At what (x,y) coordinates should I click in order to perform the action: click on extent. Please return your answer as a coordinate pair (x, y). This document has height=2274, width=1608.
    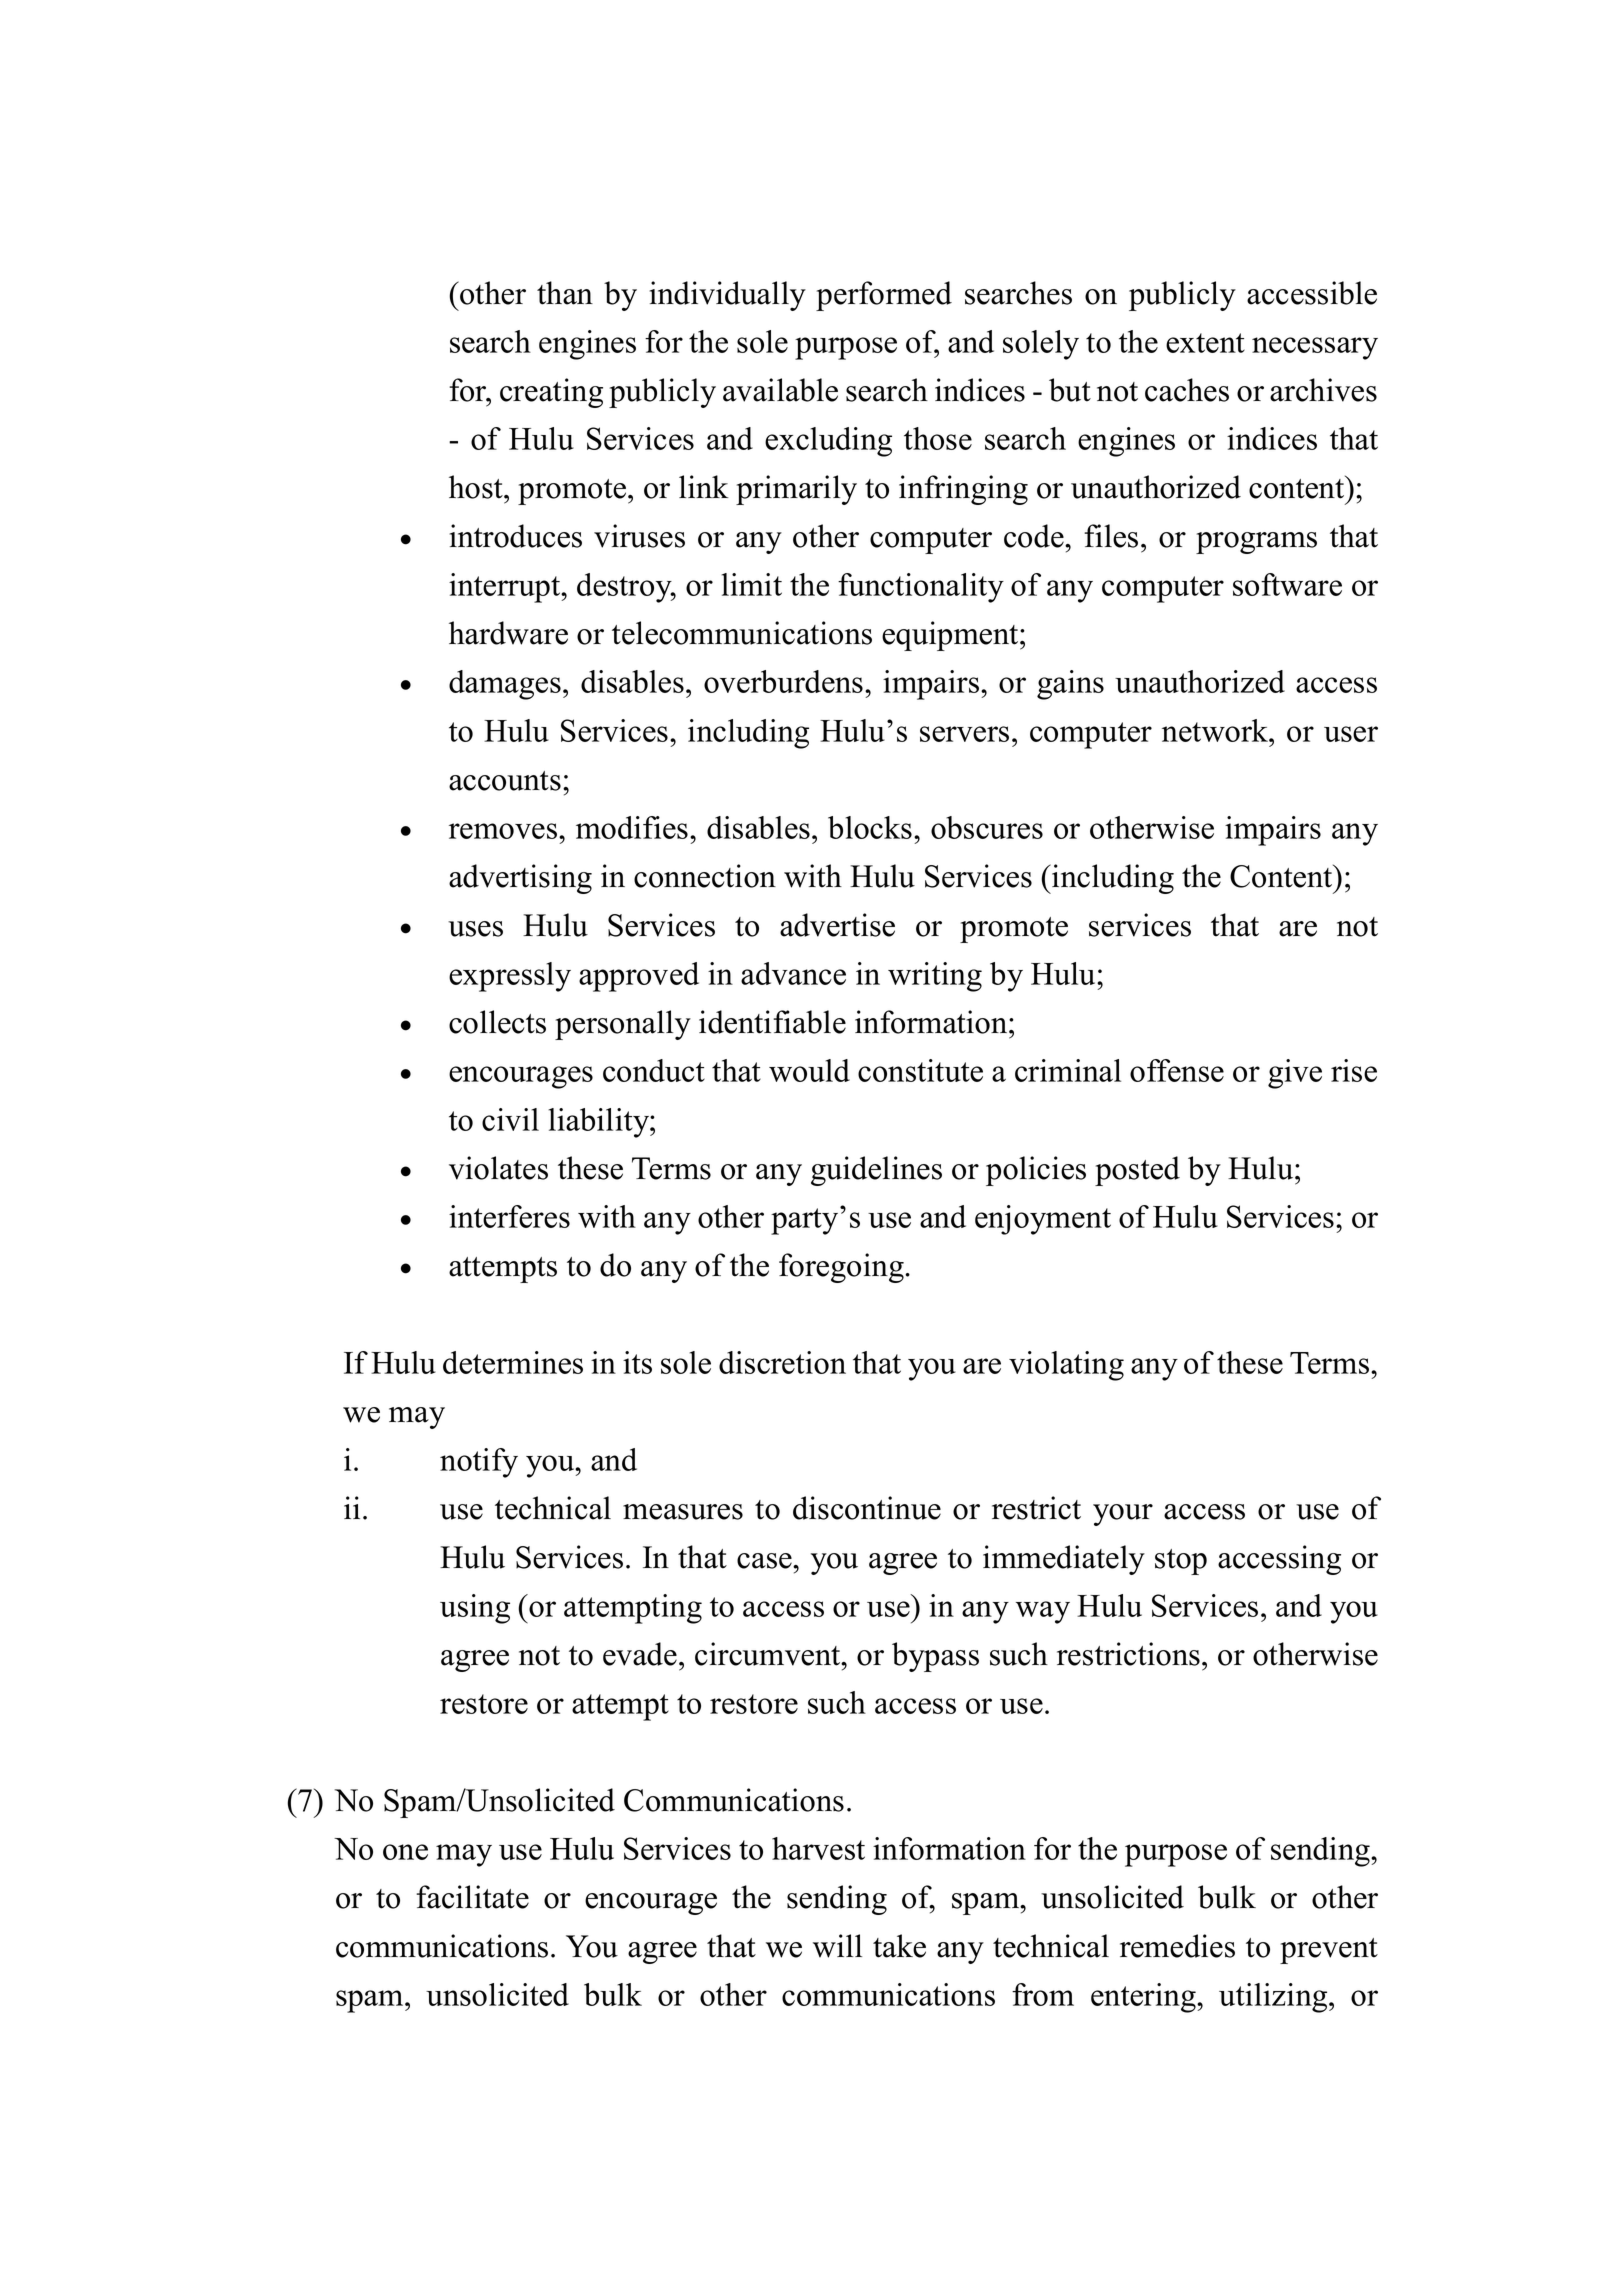
    Looking at the image, I should click on (1205, 343).
